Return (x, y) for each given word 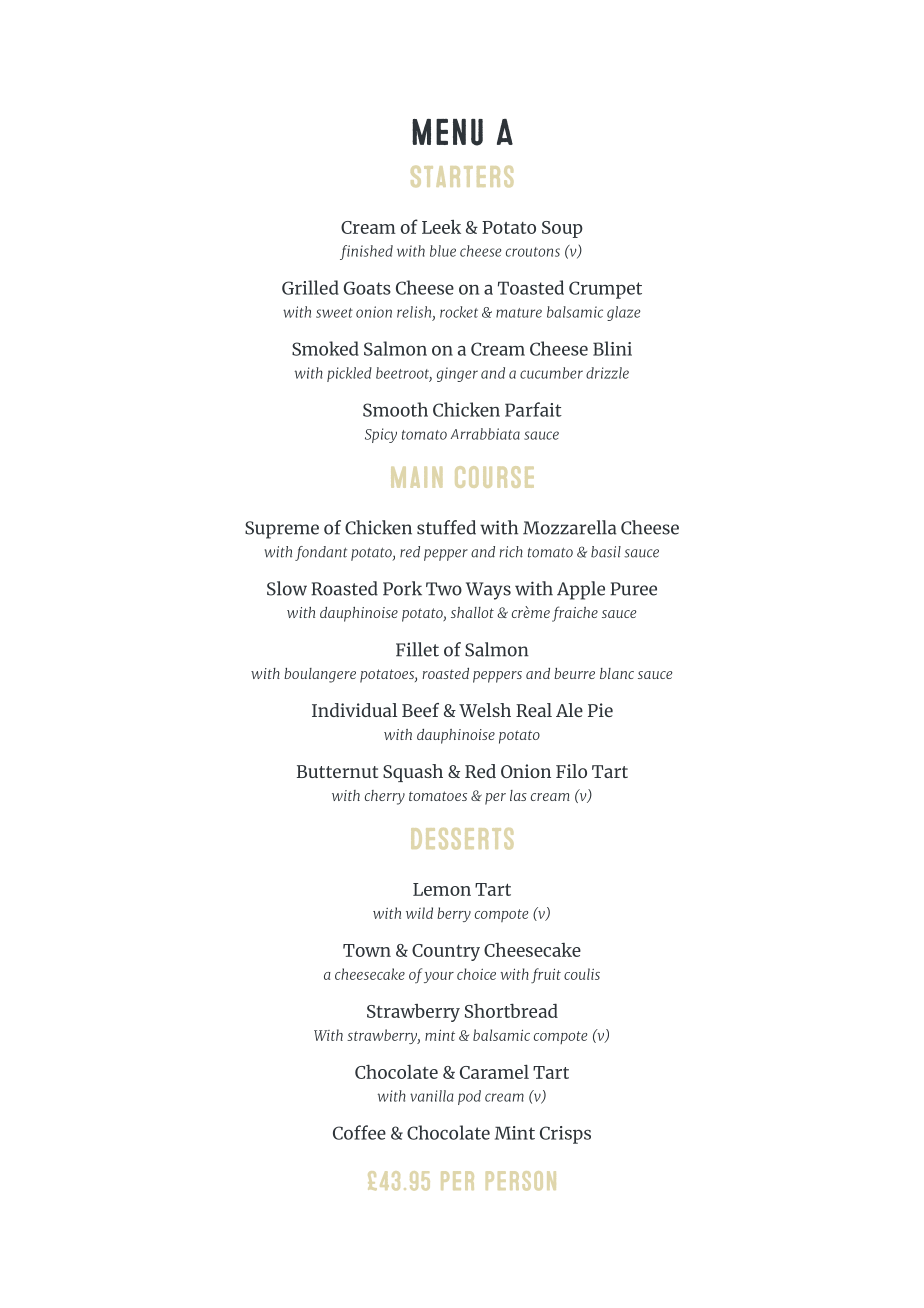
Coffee (359, 1132)
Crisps (565, 1135)
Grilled (310, 287)
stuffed (446, 527)
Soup (562, 229)
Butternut (337, 771)
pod (469, 1097)
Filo (571, 771)
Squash (413, 773)
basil (606, 552)
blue (443, 251)
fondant (321, 553)
